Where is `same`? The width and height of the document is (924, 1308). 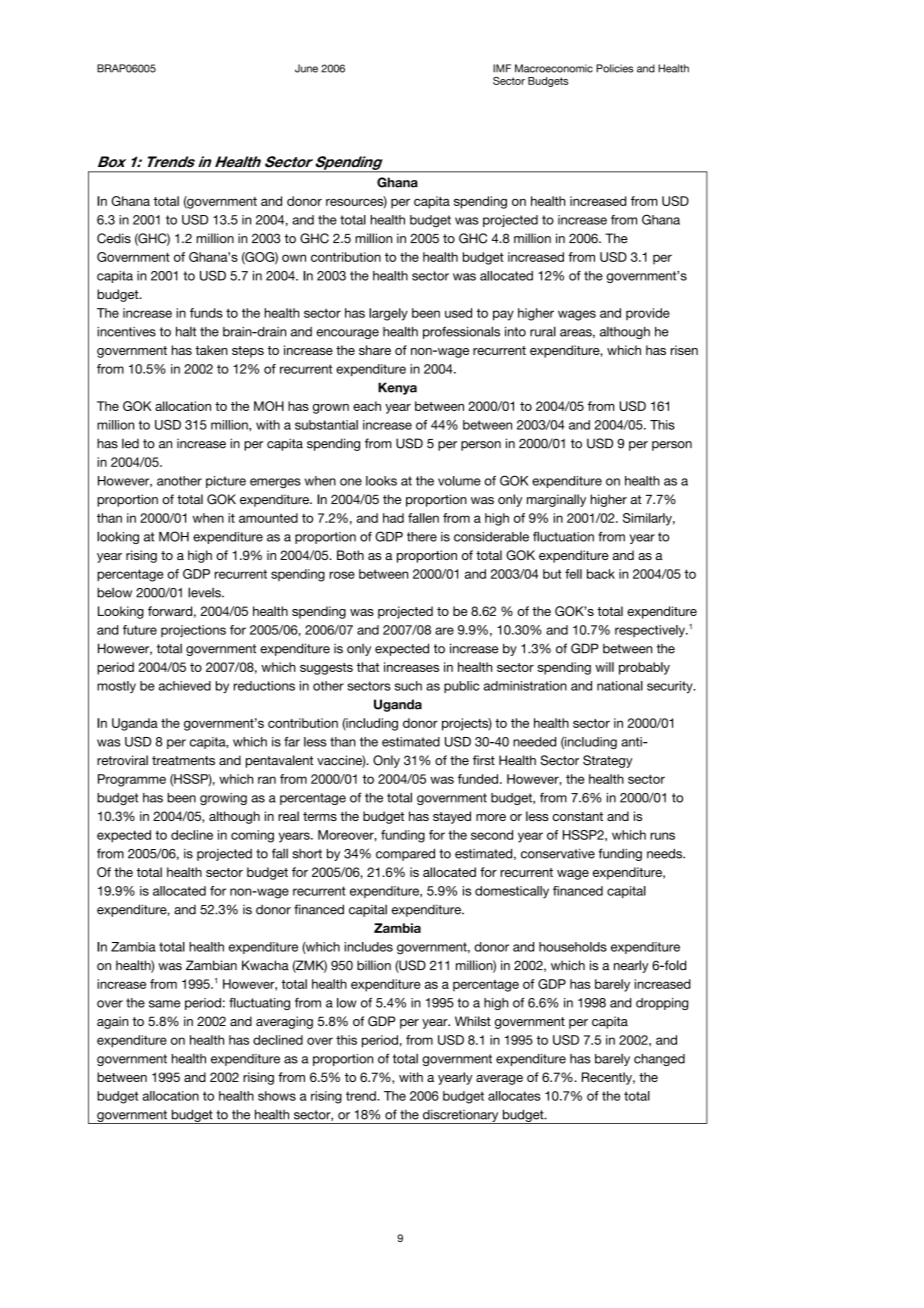
same is located at coordinates (164, 1004).
